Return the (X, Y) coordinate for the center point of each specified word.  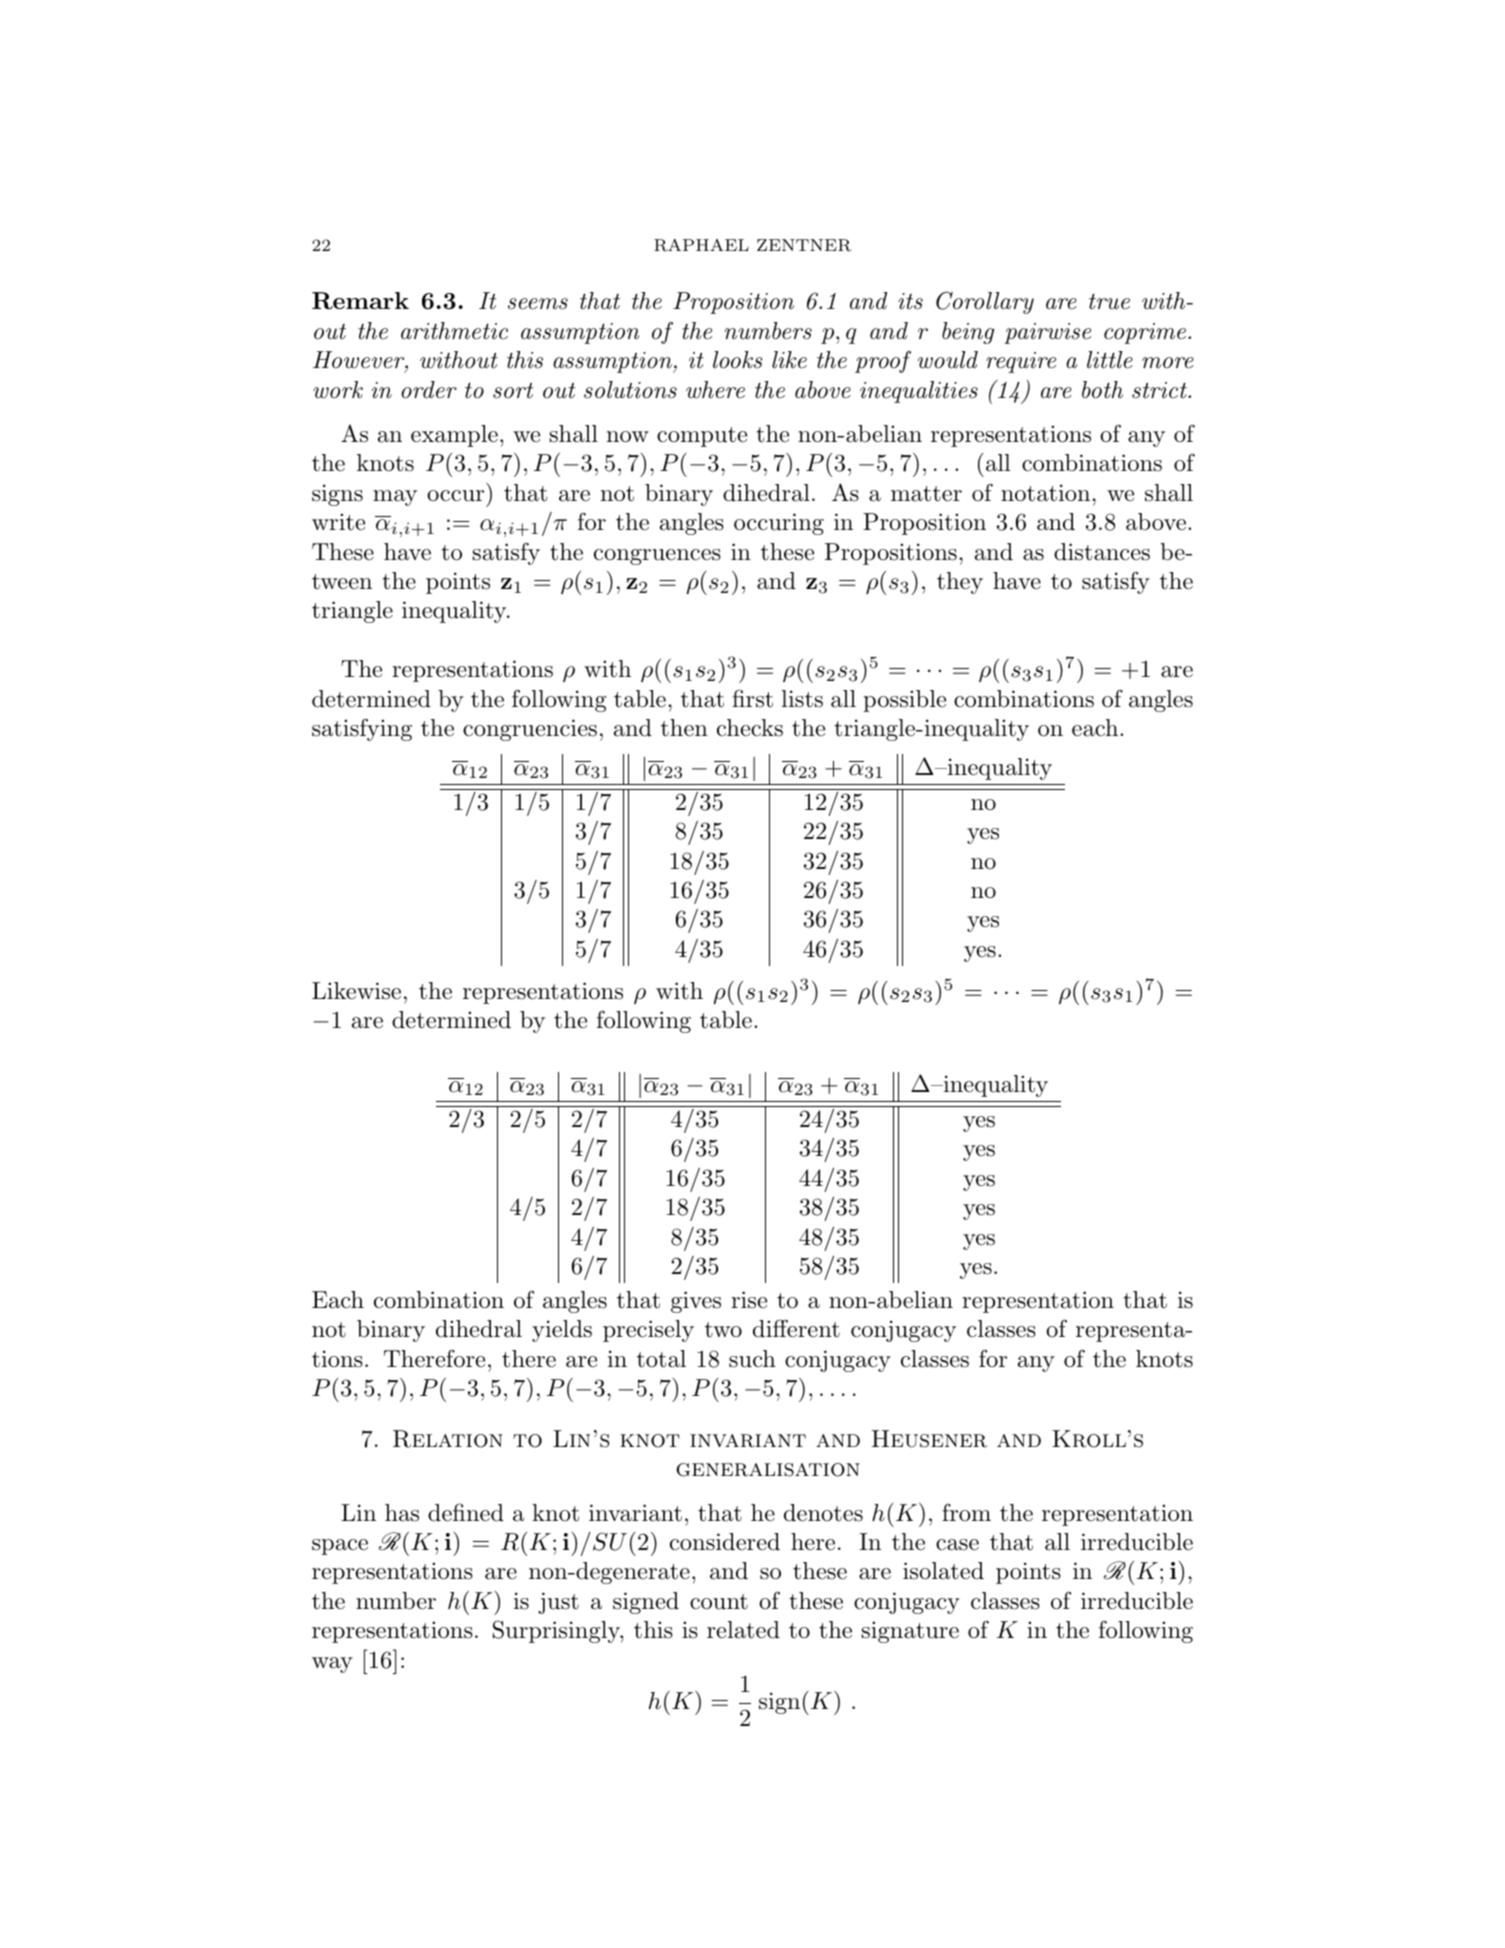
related (743, 1630)
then (684, 728)
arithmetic (454, 331)
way (332, 1665)
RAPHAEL (701, 245)
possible (904, 701)
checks (750, 728)
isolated (943, 1571)
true (1109, 301)
